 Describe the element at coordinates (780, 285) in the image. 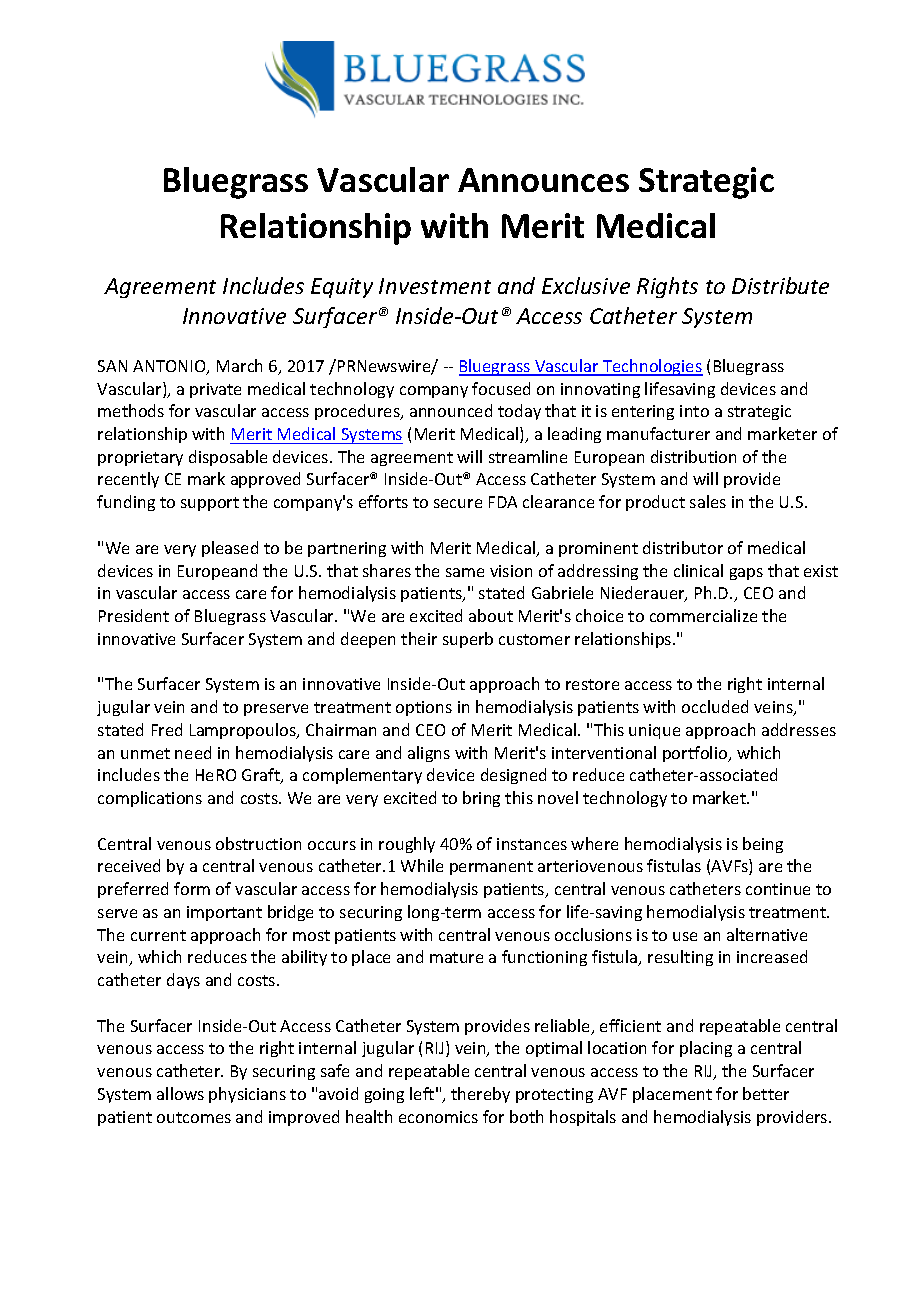

I see `Distribute` at that location.
